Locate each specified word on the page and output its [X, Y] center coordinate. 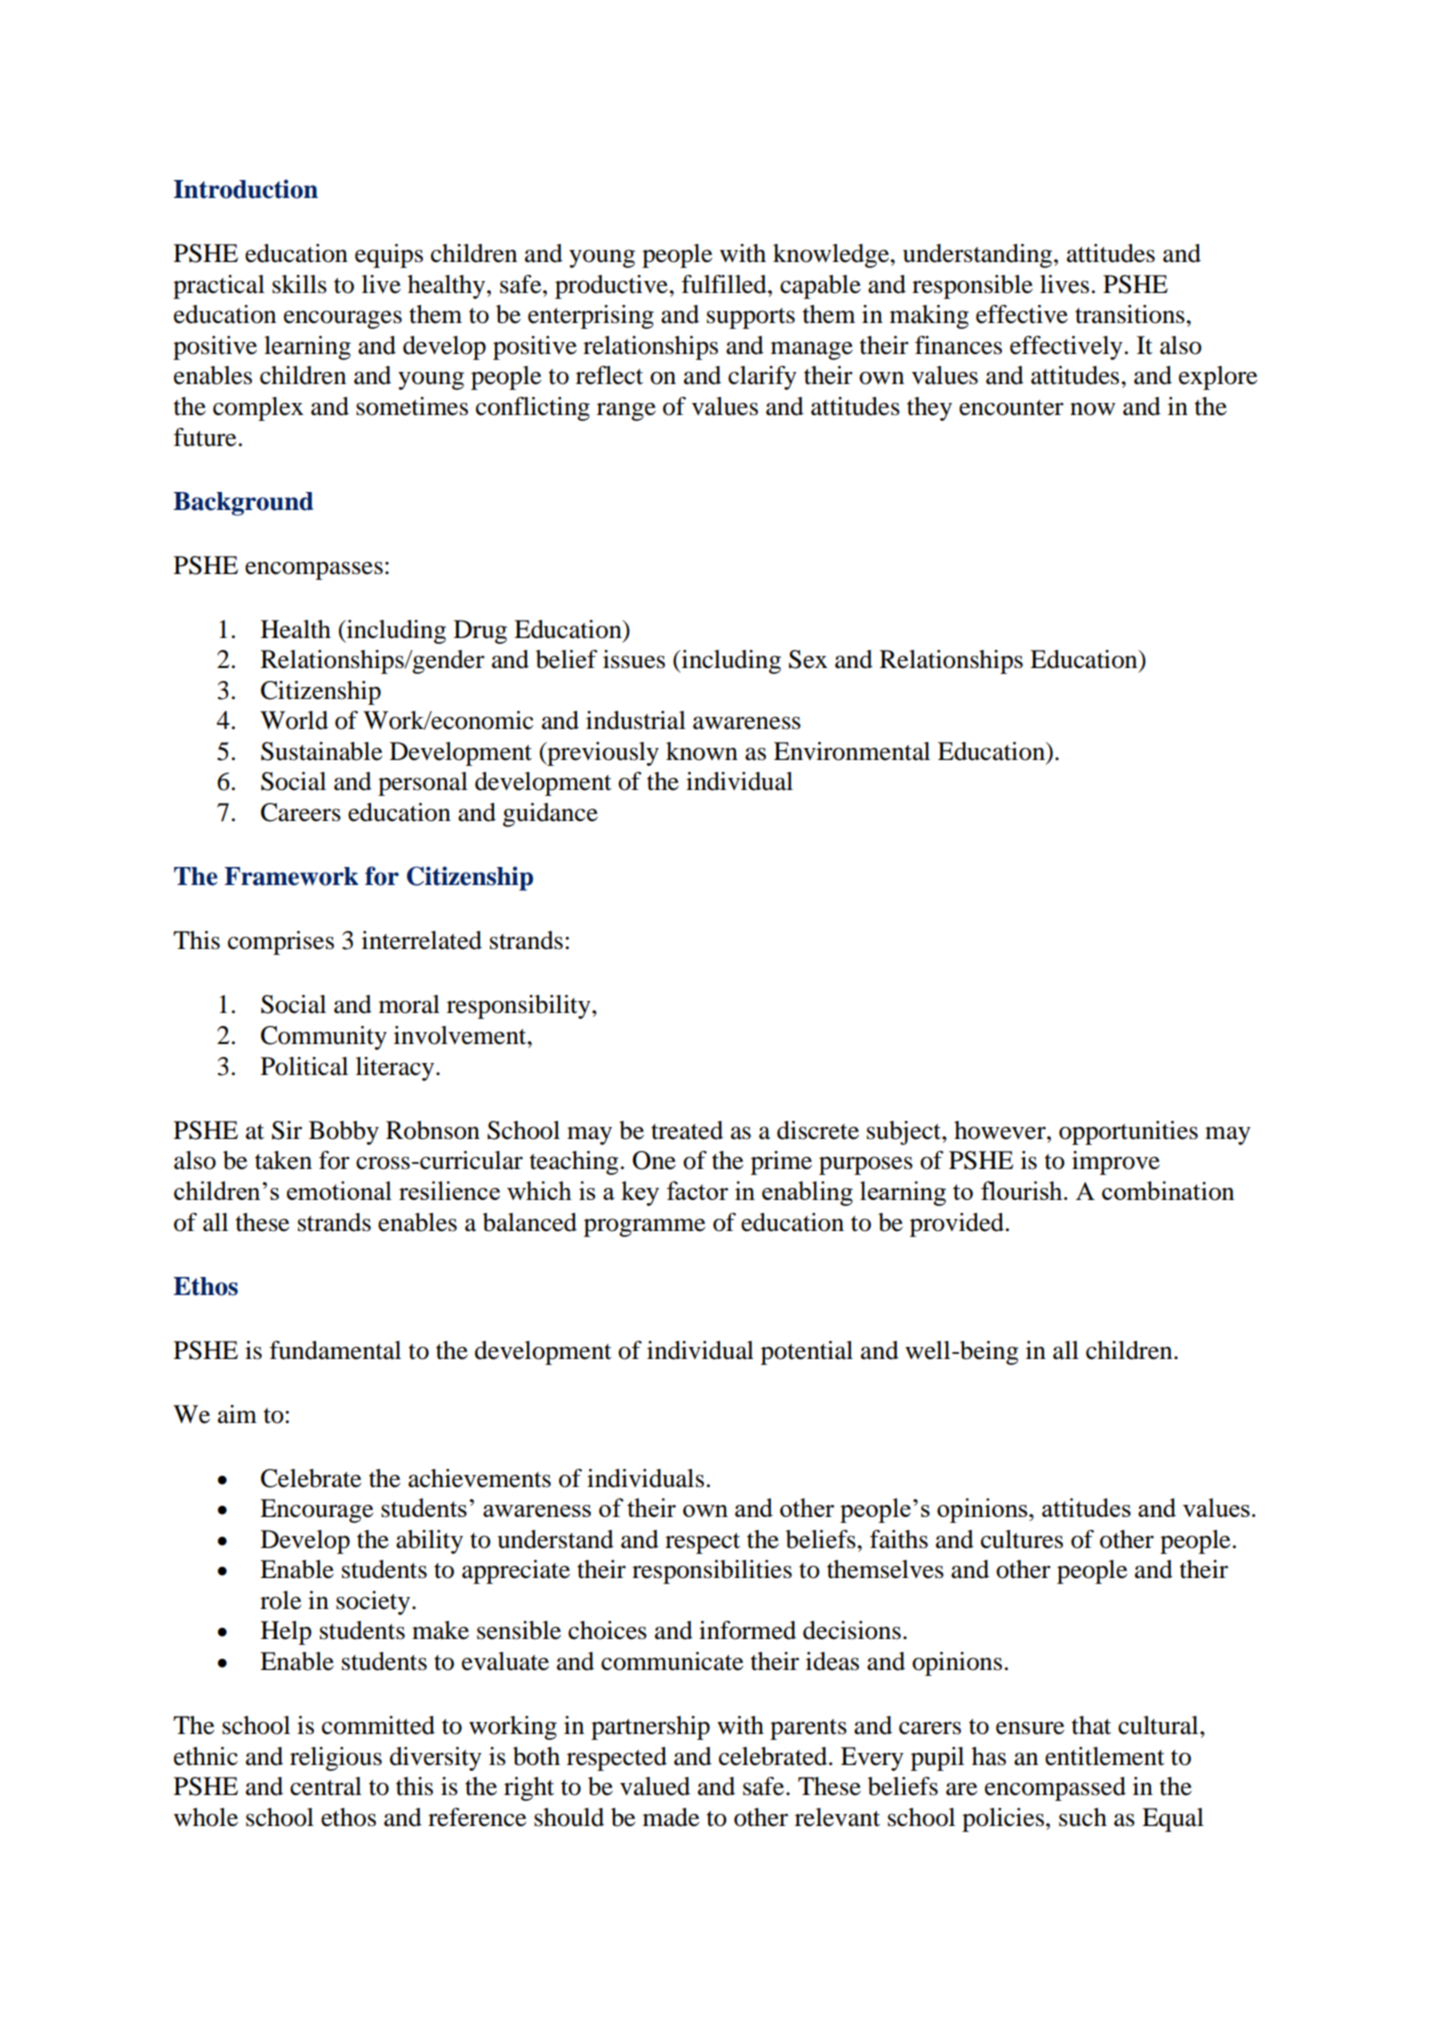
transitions [1131, 314]
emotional [339, 1190]
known [702, 751]
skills [299, 284]
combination [1168, 1191]
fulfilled [725, 284]
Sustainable [321, 751]
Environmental [852, 751]
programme [644, 1227]
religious [336, 1759]
